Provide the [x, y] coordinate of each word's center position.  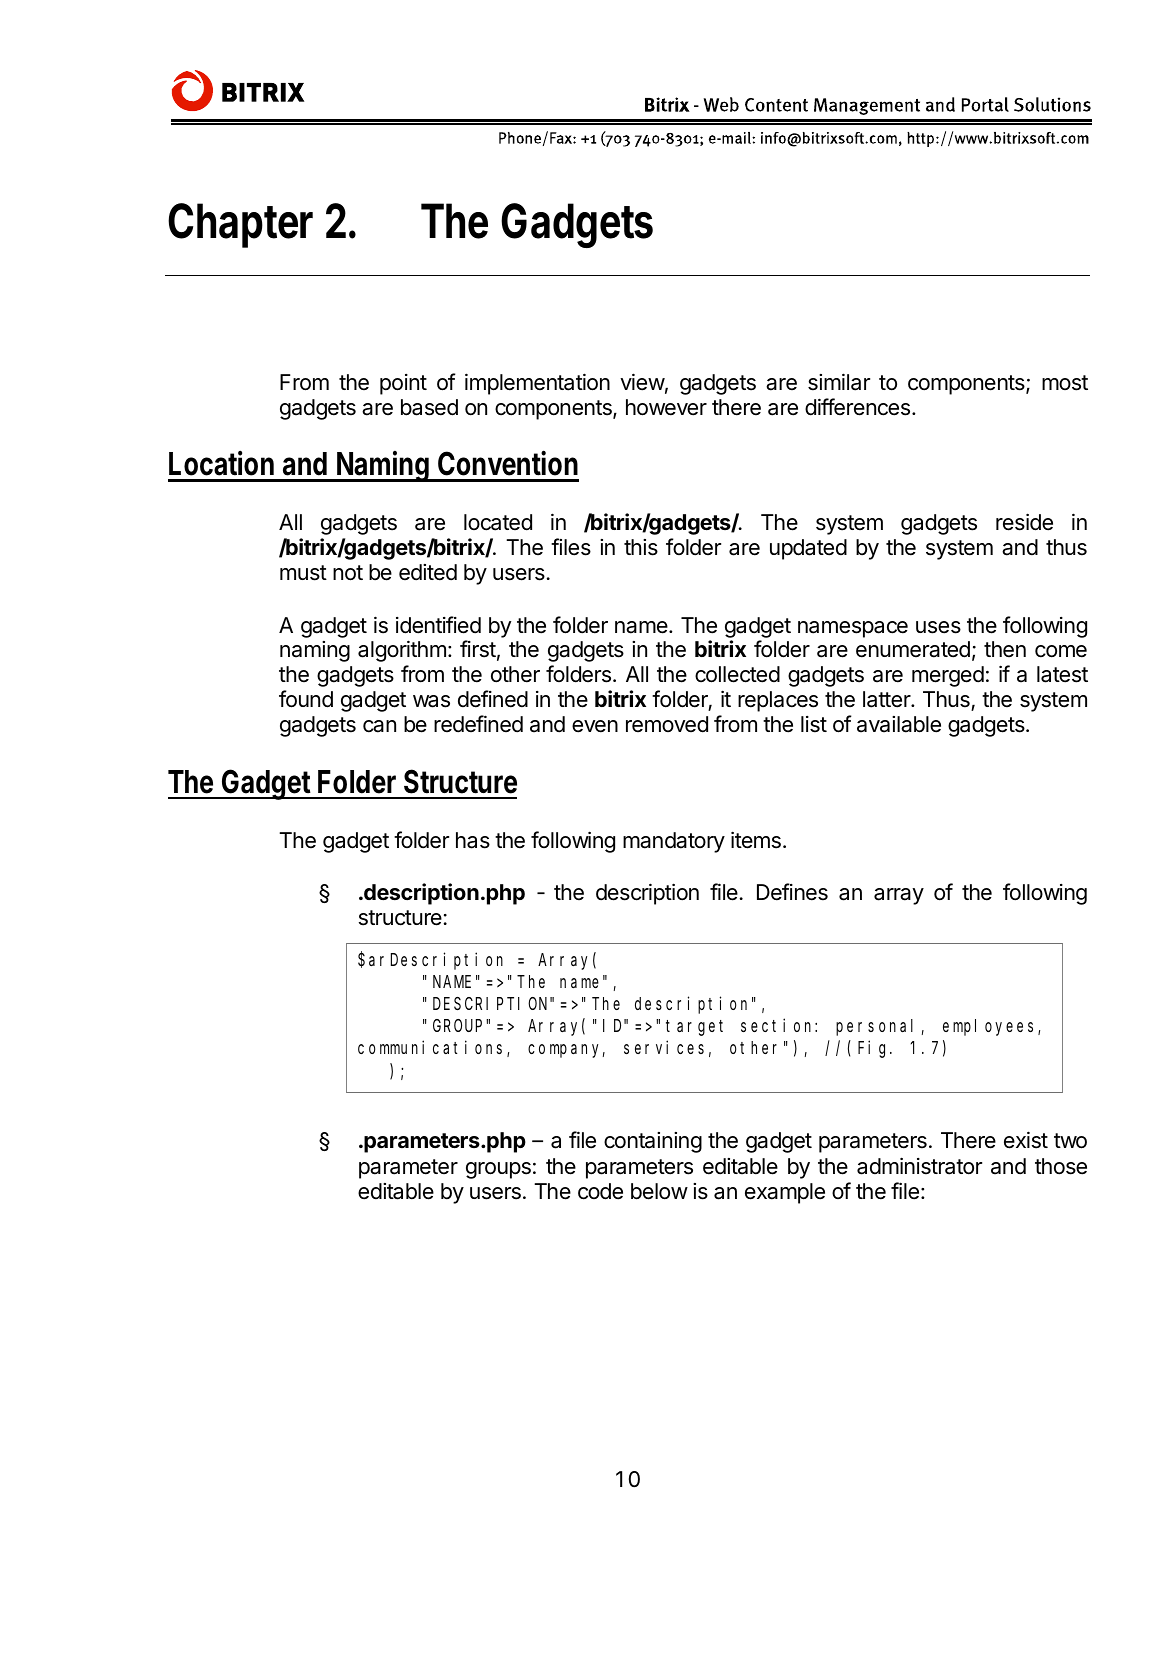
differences [859, 407]
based [429, 407]
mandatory [674, 842]
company [566, 1051]
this [641, 547]
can [379, 726]
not [348, 573]
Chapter [240, 225]
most [1065, 383]
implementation [537, 384]
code [600, 1191]
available [899, 724]
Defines [792, 892]
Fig [874, 1049]
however [666, 407]
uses [938, 627]
